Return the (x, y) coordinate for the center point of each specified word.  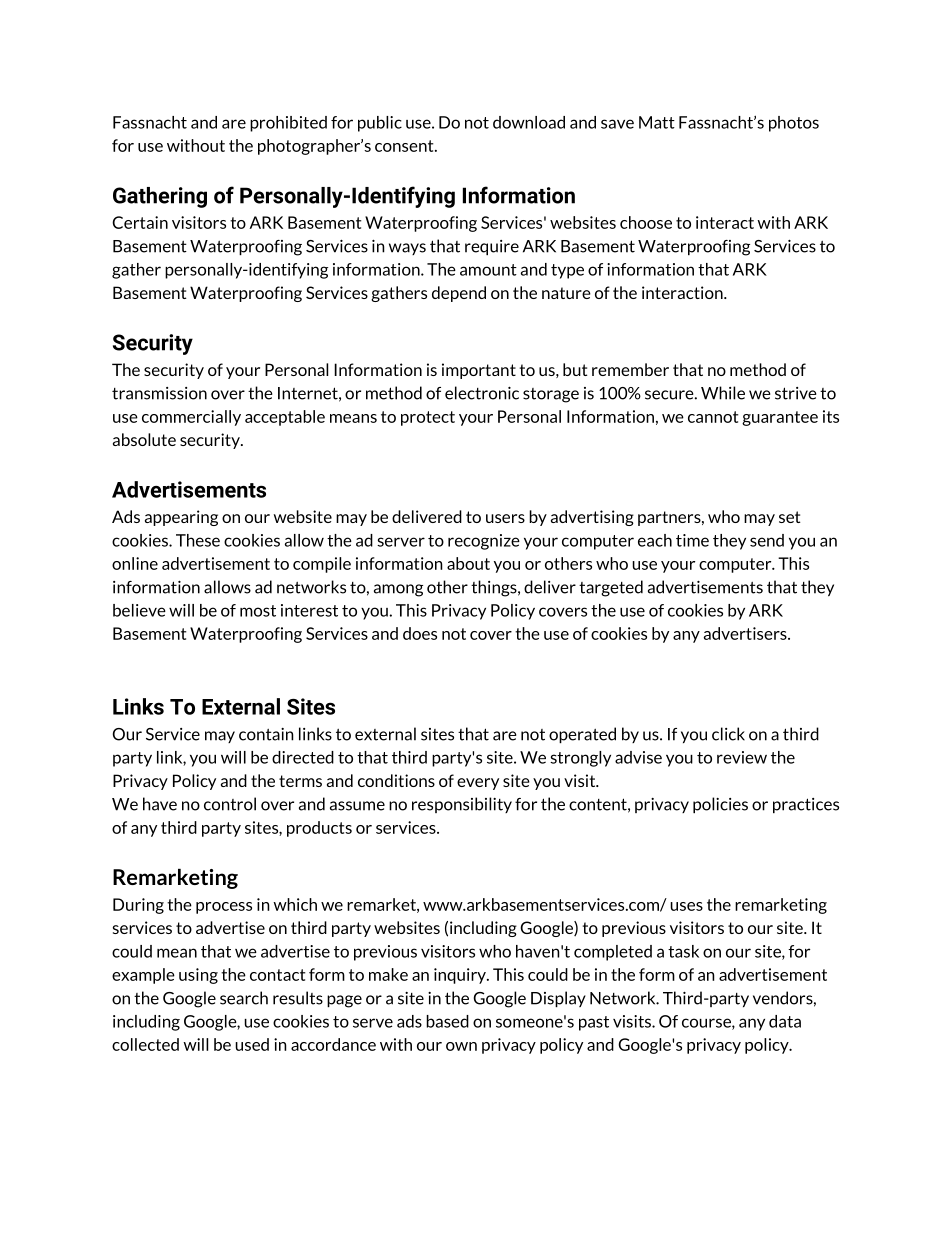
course (707, 1024)
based (447, 1021)
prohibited (288, 124)
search (244, 998)
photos (794, 124)
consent (405, 146)
